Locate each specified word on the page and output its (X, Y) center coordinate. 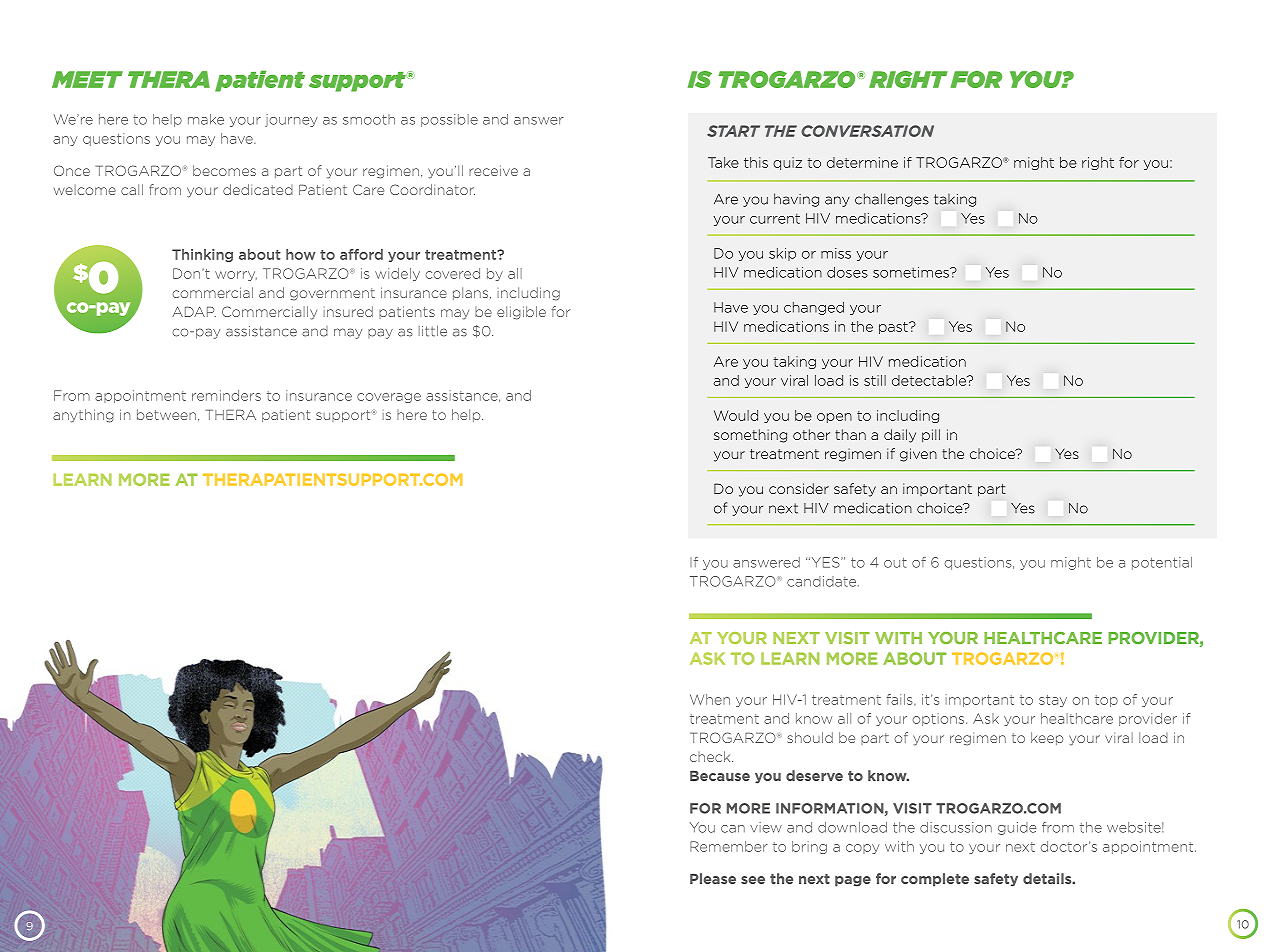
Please (713, 878)
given (918, 455)
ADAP (194, 311)
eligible (521, 313)
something (750, 436)
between (168, 415)
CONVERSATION (867, 131)
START (733, 131)
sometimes (912, 272)
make (206, 119)
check (711, 756)
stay (1053, 701)
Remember (729, 846)
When (710, 699)
